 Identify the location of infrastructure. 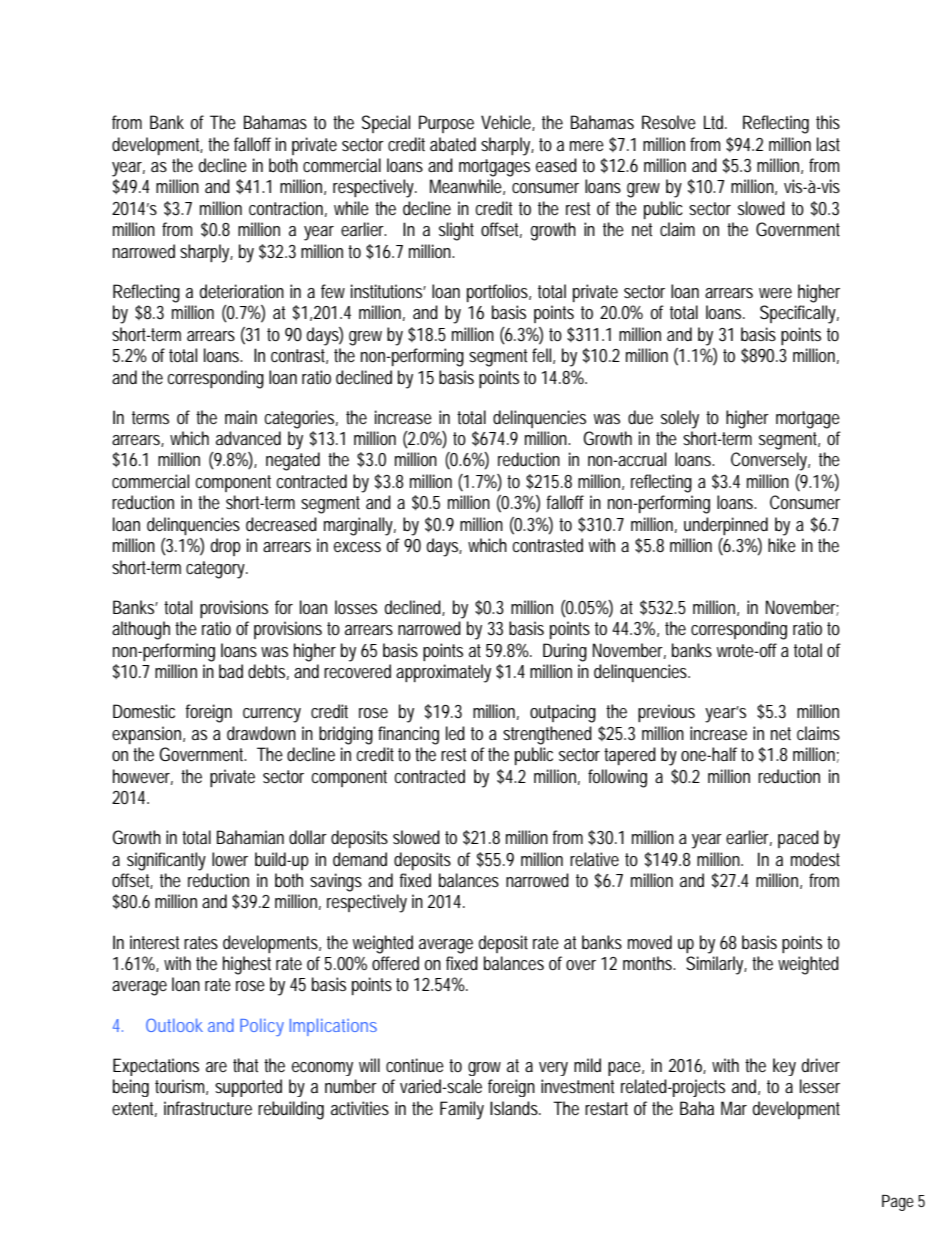
(208, 1108).
